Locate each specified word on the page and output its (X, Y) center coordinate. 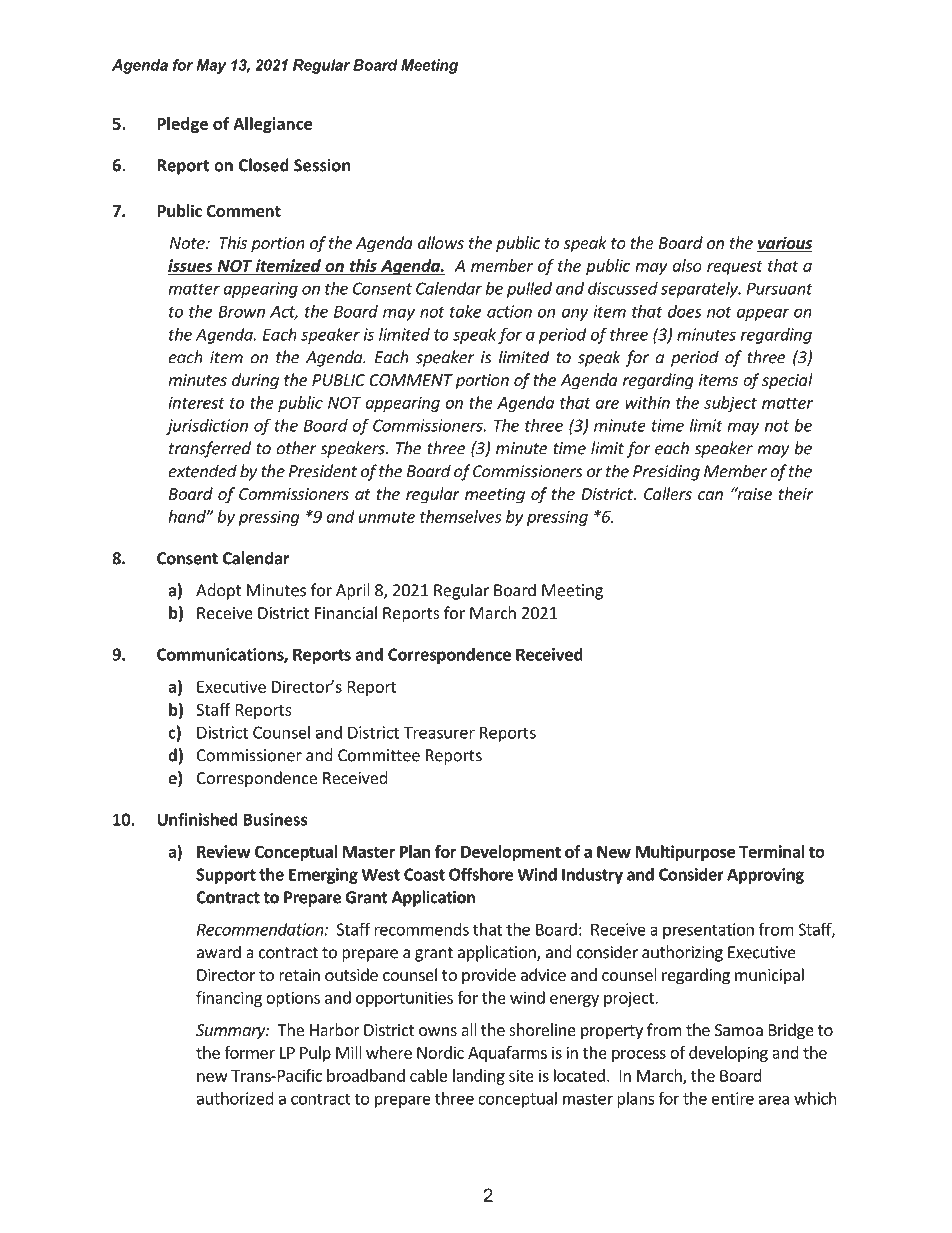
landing (479, 1077)
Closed (264, 165)
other (296, 448)
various (784, 244)
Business (275, 819)
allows (441, 242)
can (710, 495)
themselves (460, 516)
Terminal (772, 851)
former (249, 1052)
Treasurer (439, 732)
